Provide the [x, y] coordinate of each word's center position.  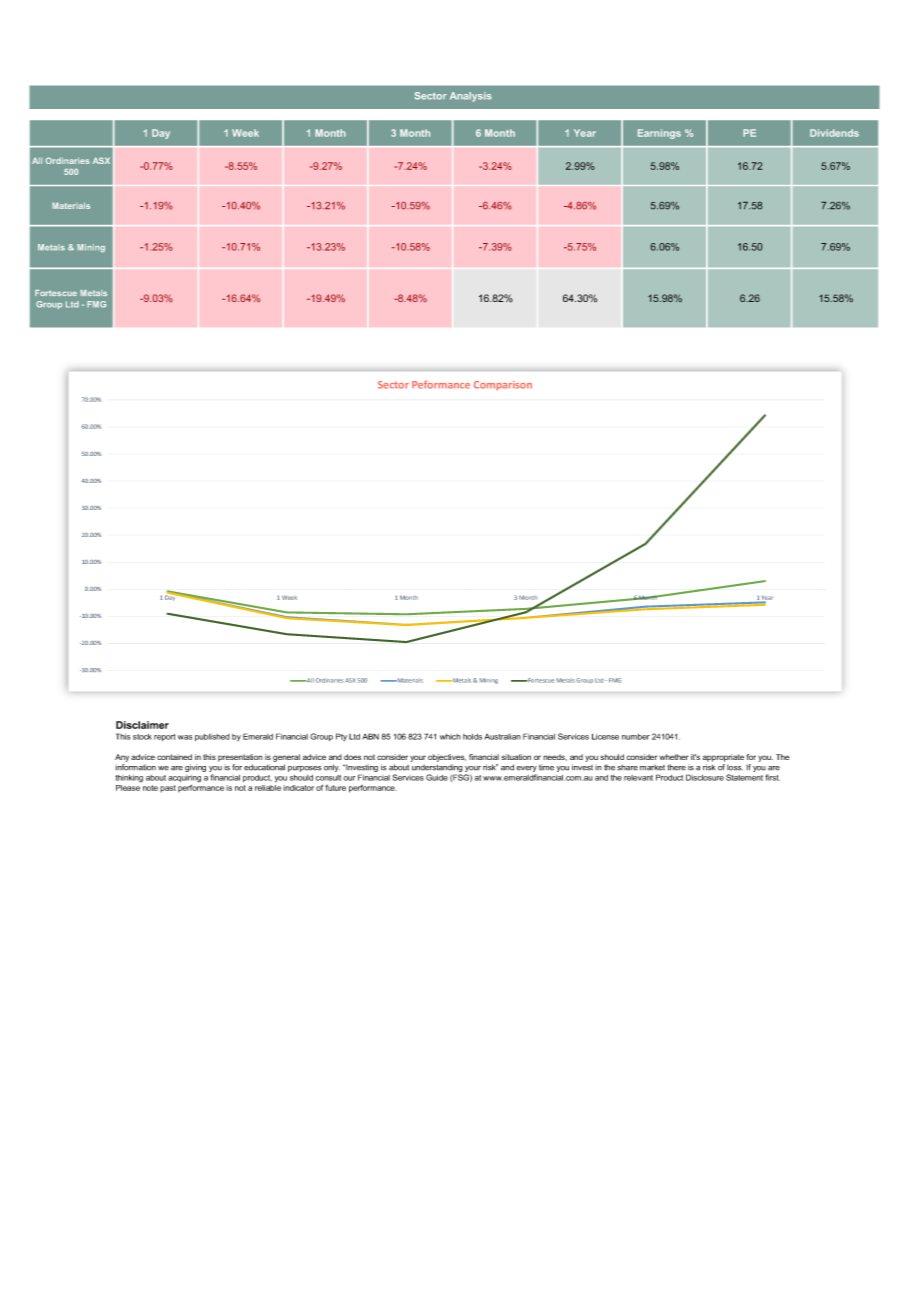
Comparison [503, 386]
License [605, 736]
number [636, 737]
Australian [503, 737]
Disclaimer [142, 725]
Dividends [834, 133]
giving [195, 768]
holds [472, 737]
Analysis [471, 97]
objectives [447, 758]
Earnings [659, 134]
